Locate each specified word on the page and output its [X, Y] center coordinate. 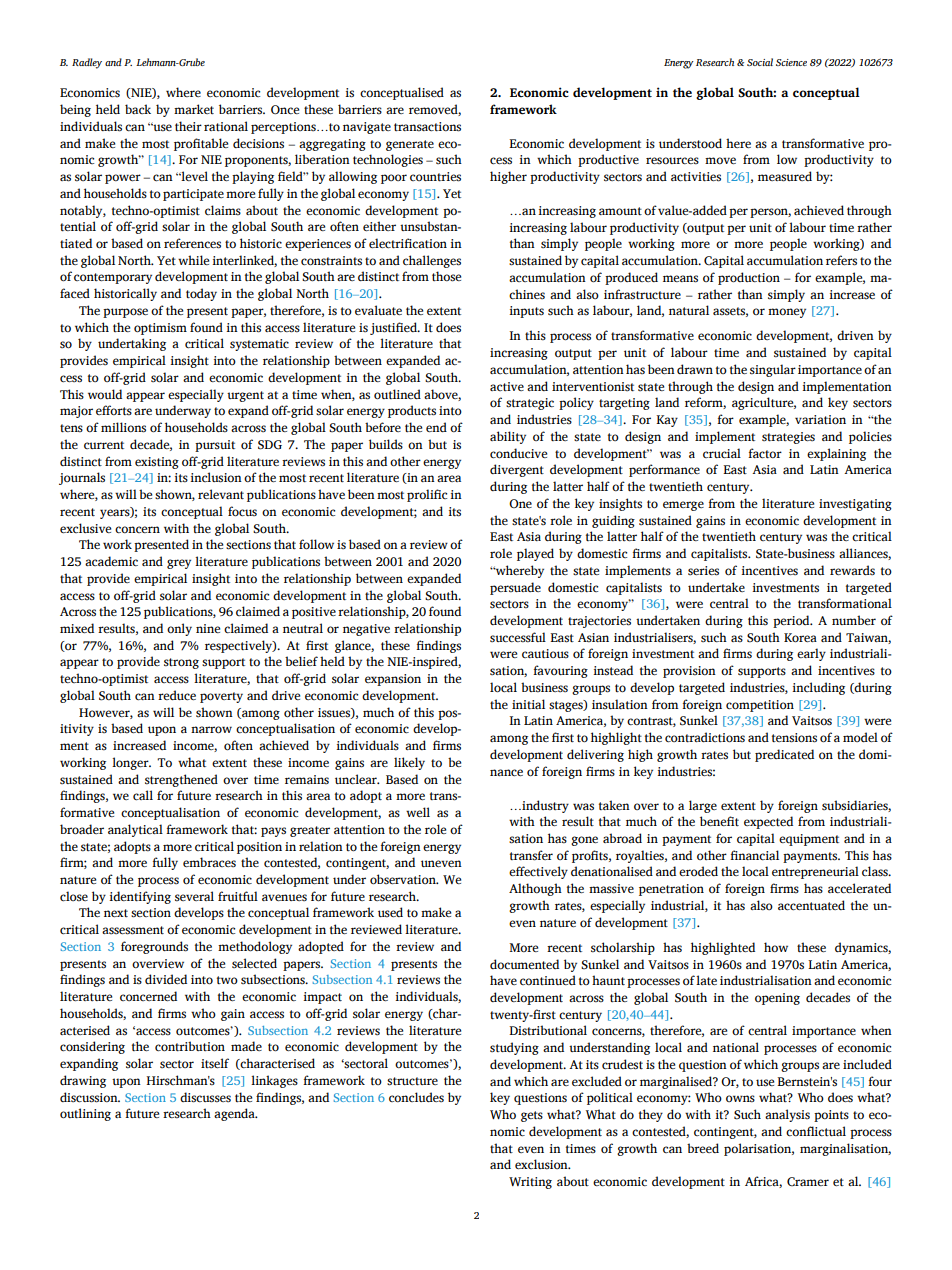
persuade [515, 588]
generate [410, 145]
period [792, 621]
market [194, 109]
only [179, 629]
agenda [235, 1114]
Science [791, 62]
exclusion [542, 1164]
